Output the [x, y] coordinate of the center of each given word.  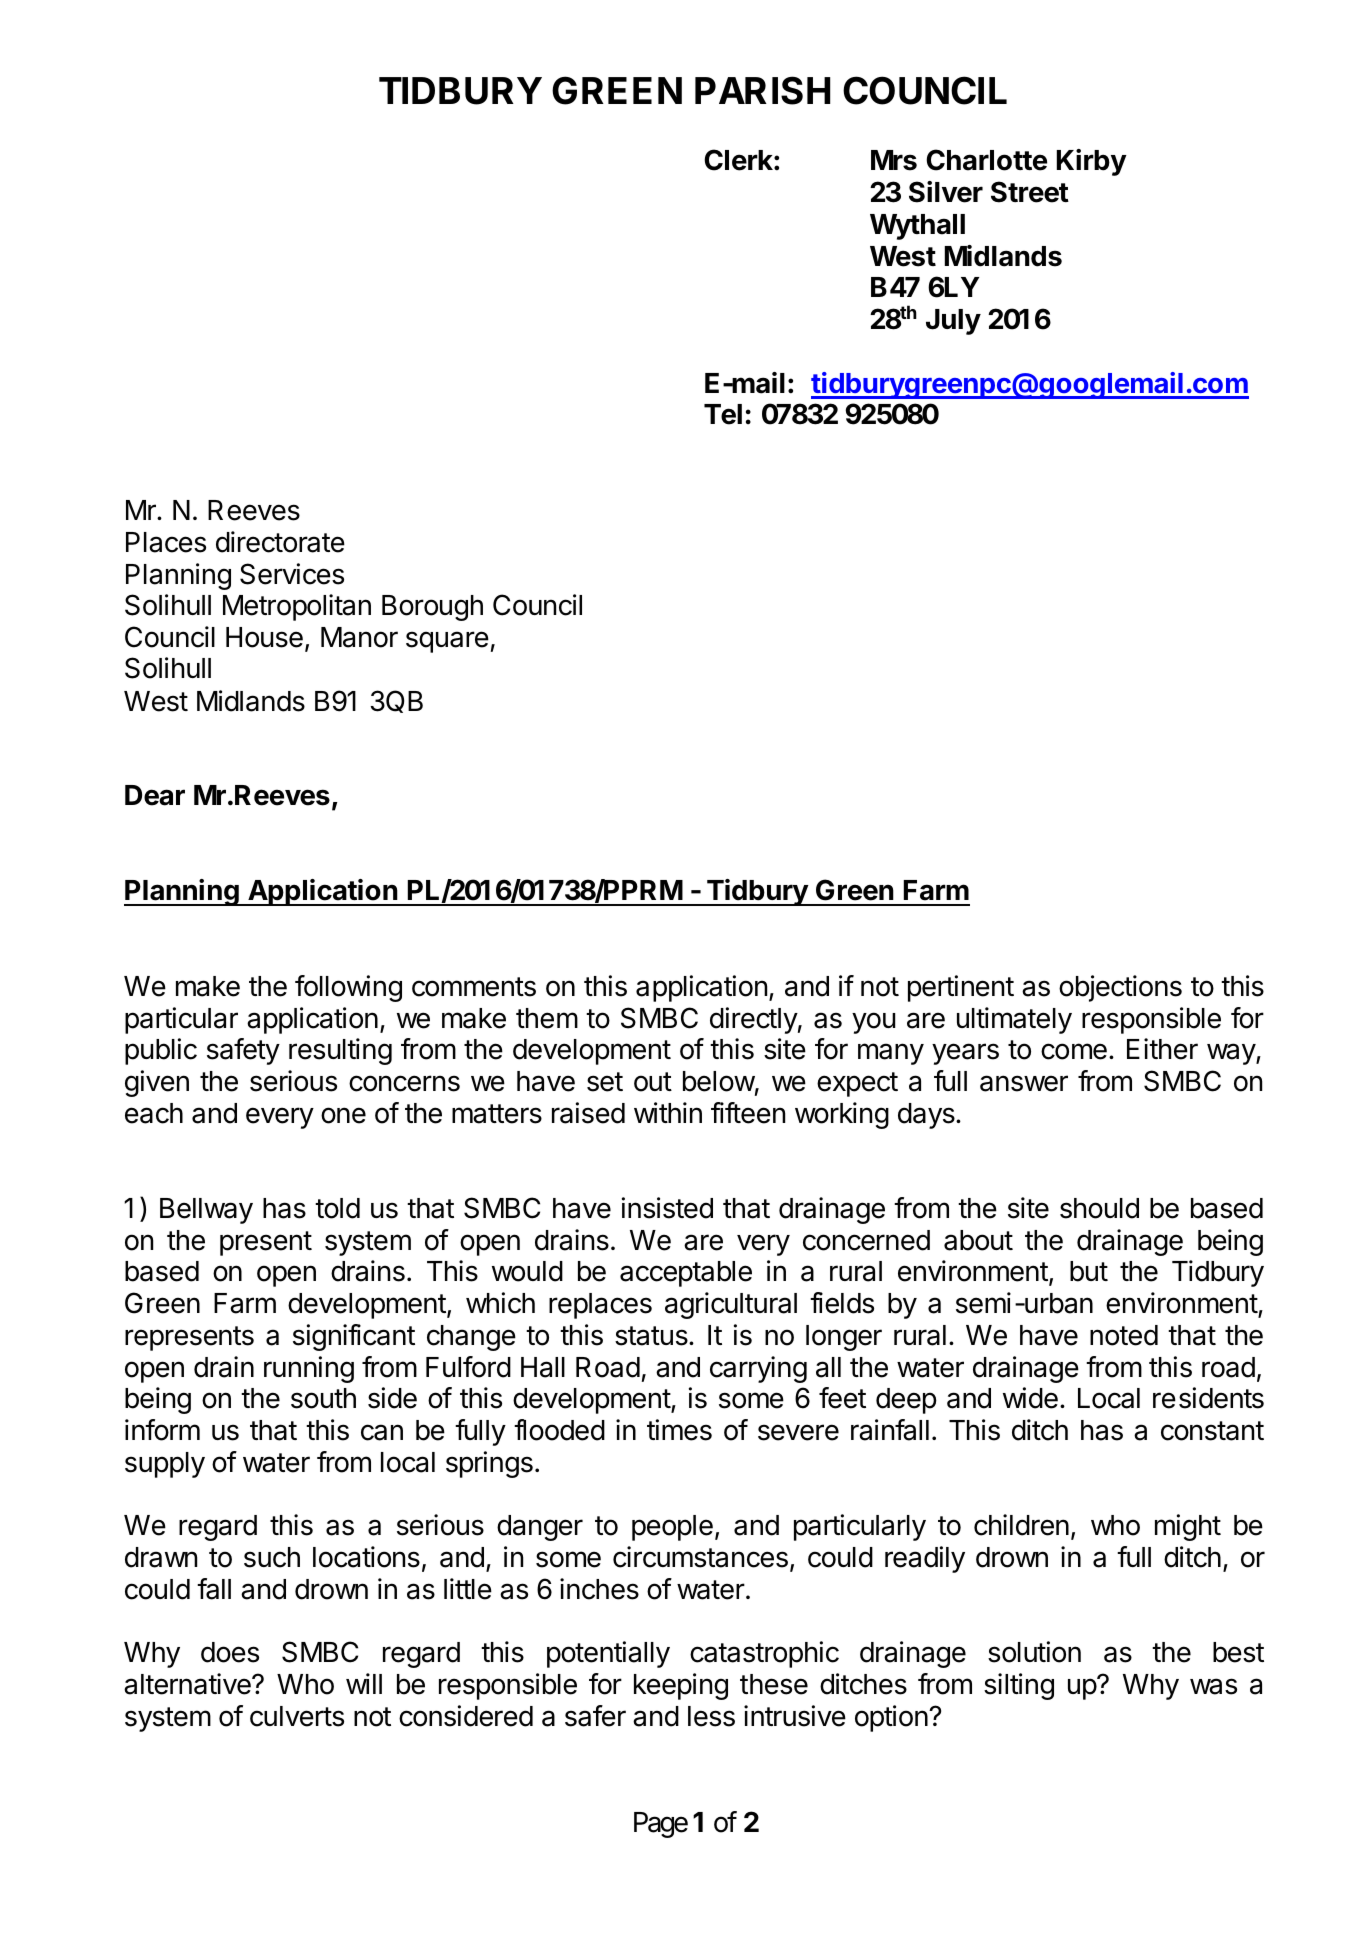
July [953, 322]
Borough [432, 608]
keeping [681, 1686]
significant [354, 1337]
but [1089, 1271]
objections [1120, 988]
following [348, 988]
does [230, 1652]
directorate [280, 542]
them [547, 1018]
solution [1034, 1652]
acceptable [686, 1274]
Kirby [1092, 162]
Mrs [894, 160]
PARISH [762, 90]
